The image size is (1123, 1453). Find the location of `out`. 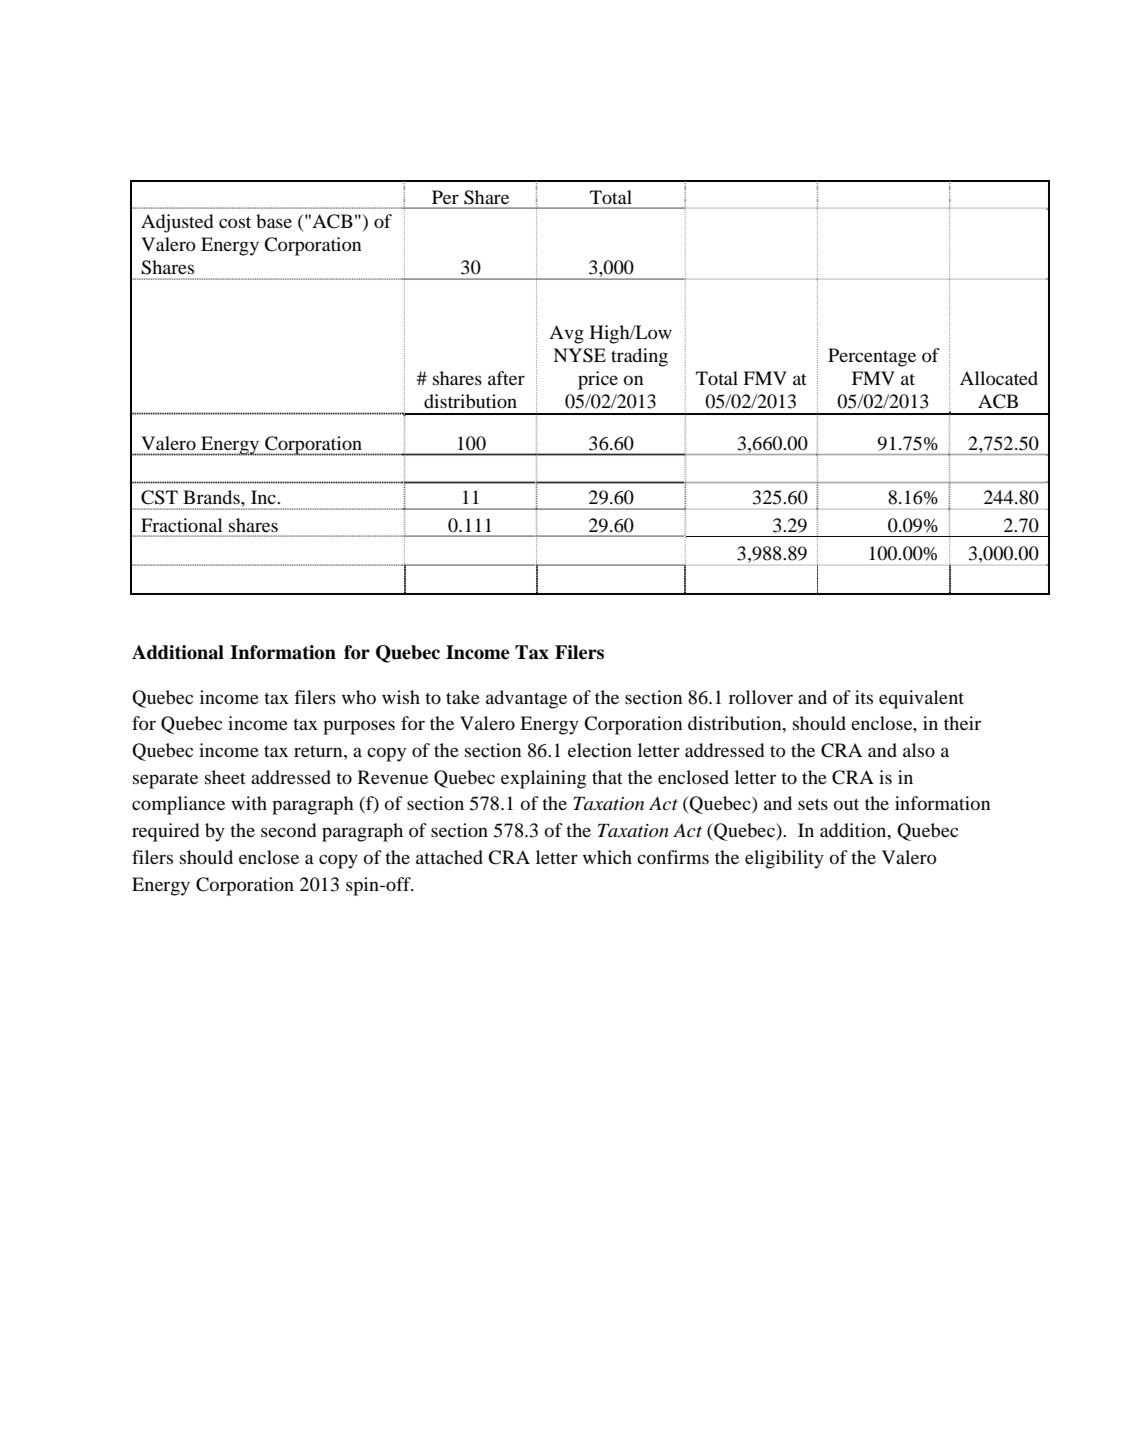

out is located at coordinates (846, 804).
